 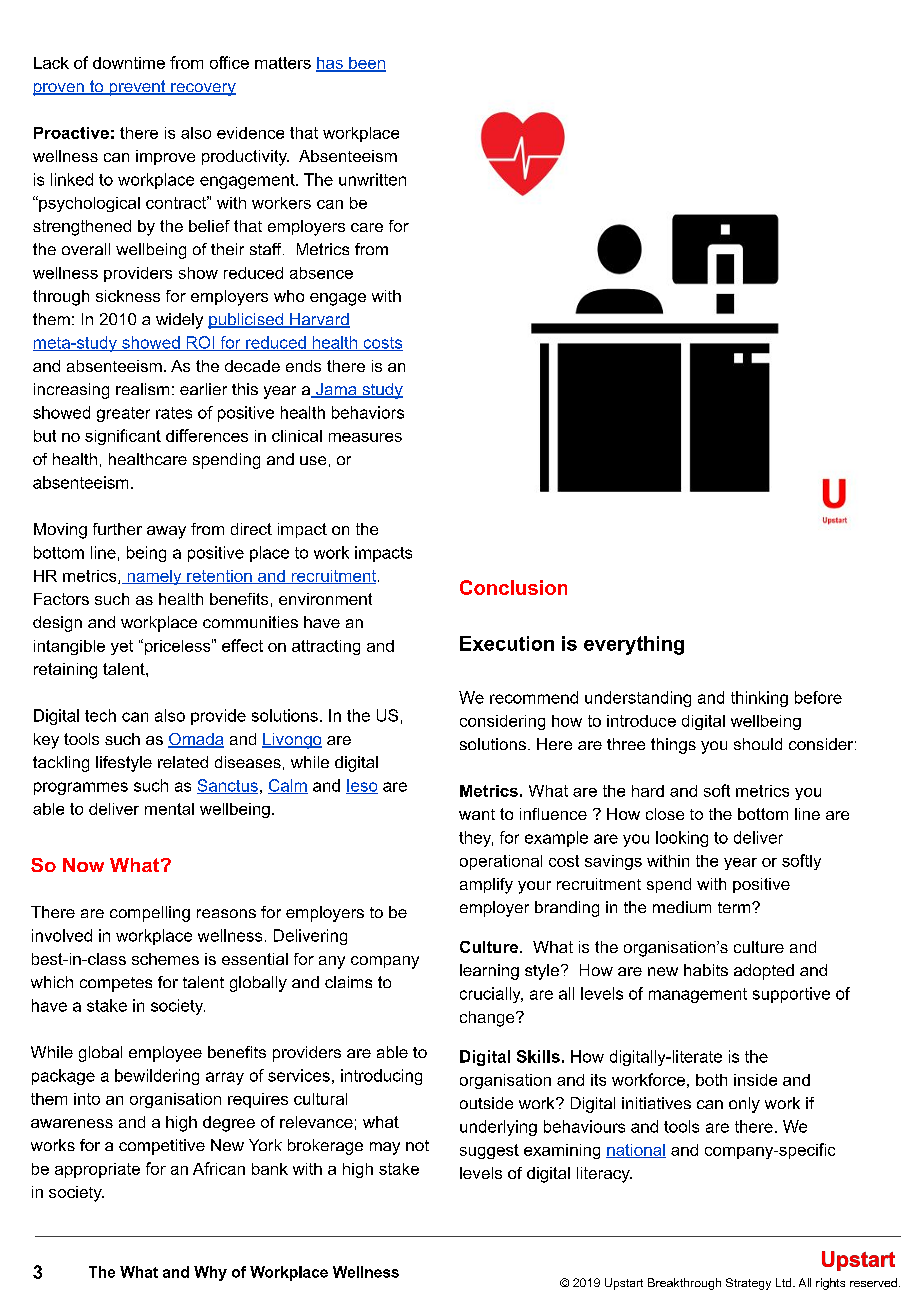 I want to click on thinking, so click(x=759, y=699).
